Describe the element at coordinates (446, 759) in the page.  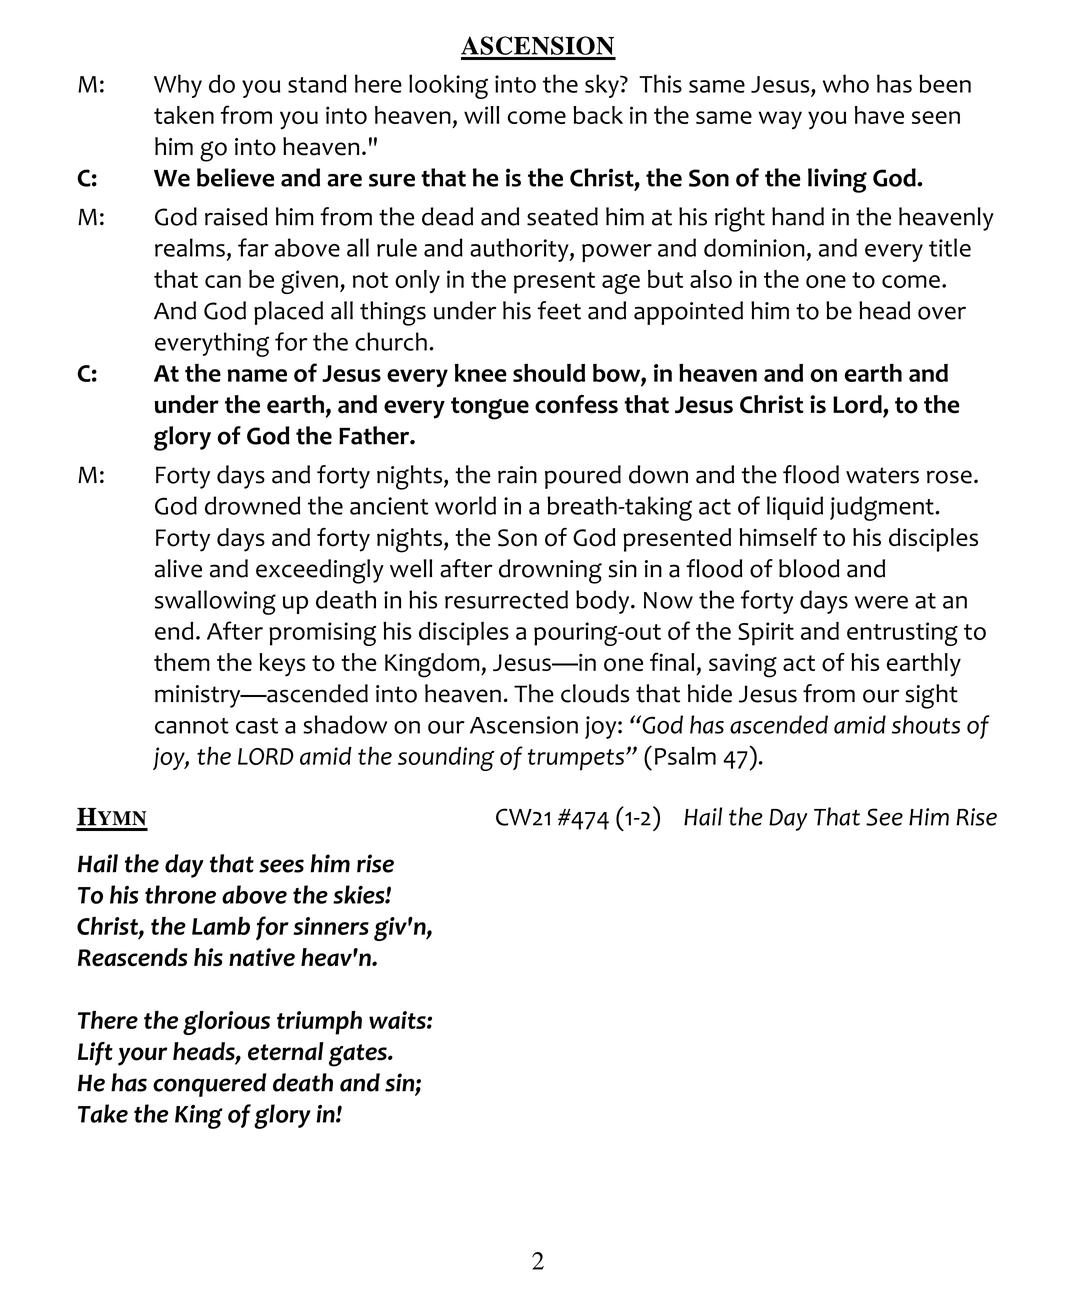
I see `sounding` at that location.
